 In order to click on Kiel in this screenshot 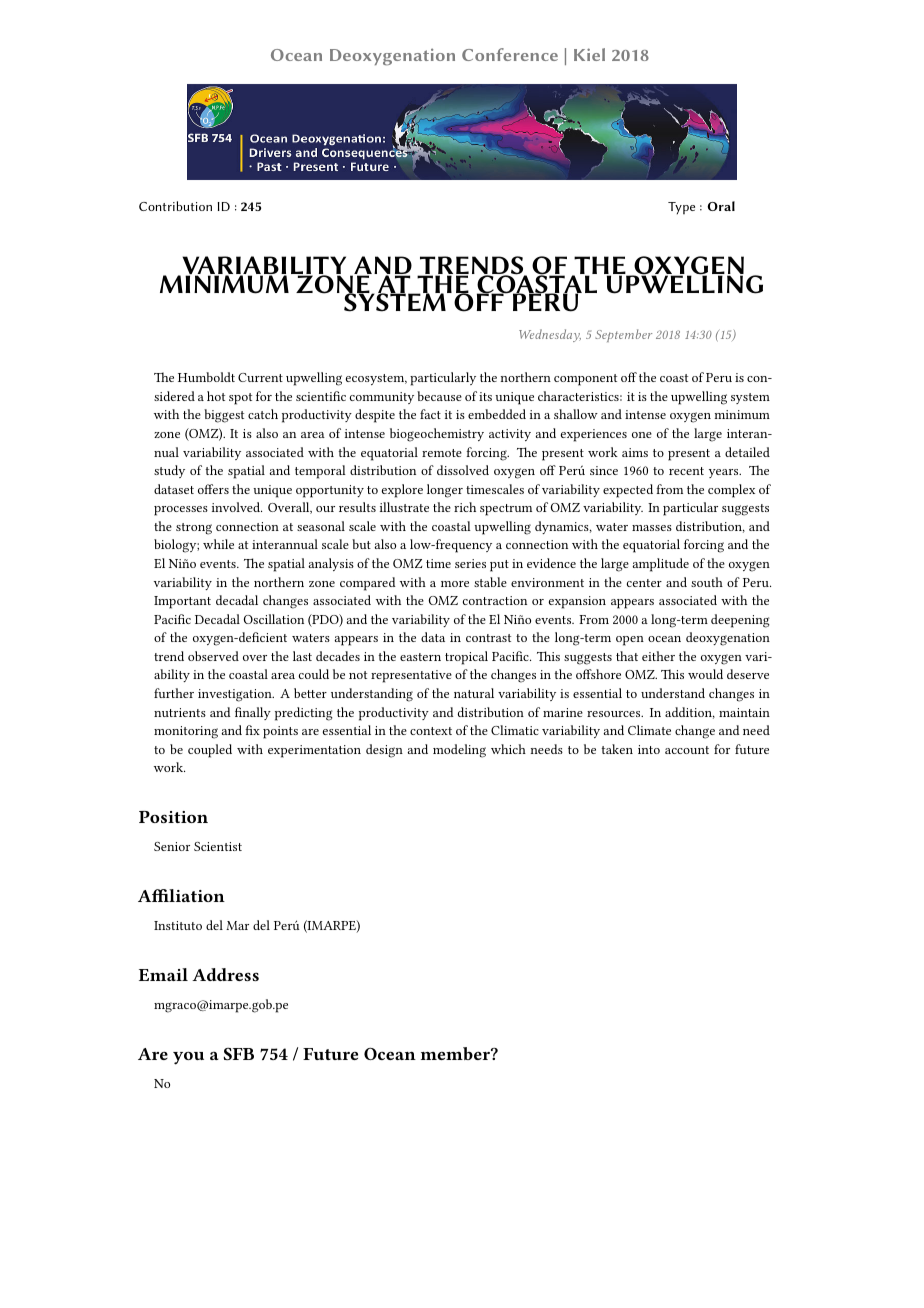, I will do `click(589, 54)`.
